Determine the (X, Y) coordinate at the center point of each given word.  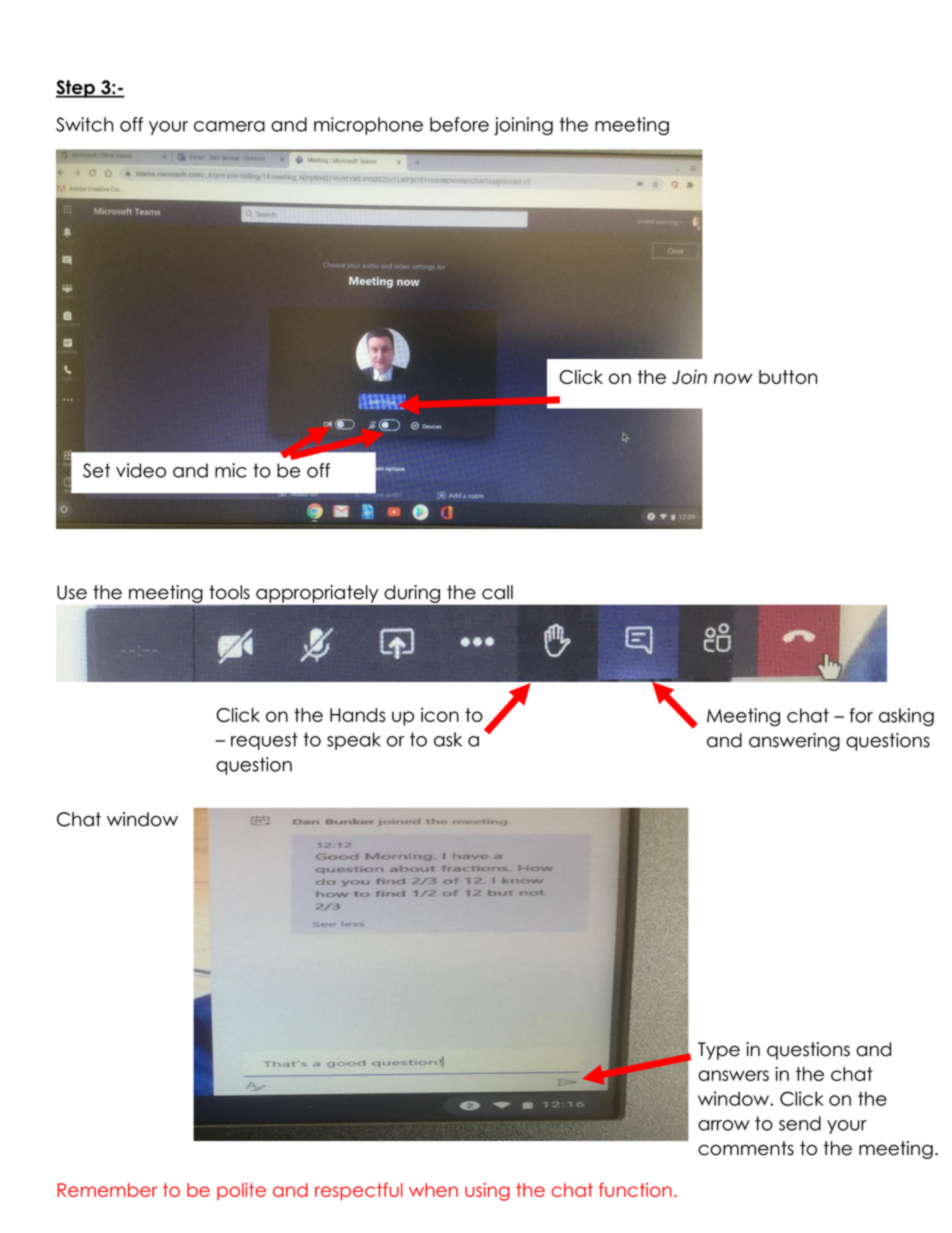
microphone (368, 126)
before (459, 124)
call (497, 592)
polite (241, 1192)
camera (229, 126)
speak (354, 741)
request (264, 741)
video (141, 470)
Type (719, 1051)
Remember (107, 1190)
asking (906, 717)
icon (440, 715)
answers (733, 1075)
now (733, 378)
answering (794, 742)
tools (229, 592)
